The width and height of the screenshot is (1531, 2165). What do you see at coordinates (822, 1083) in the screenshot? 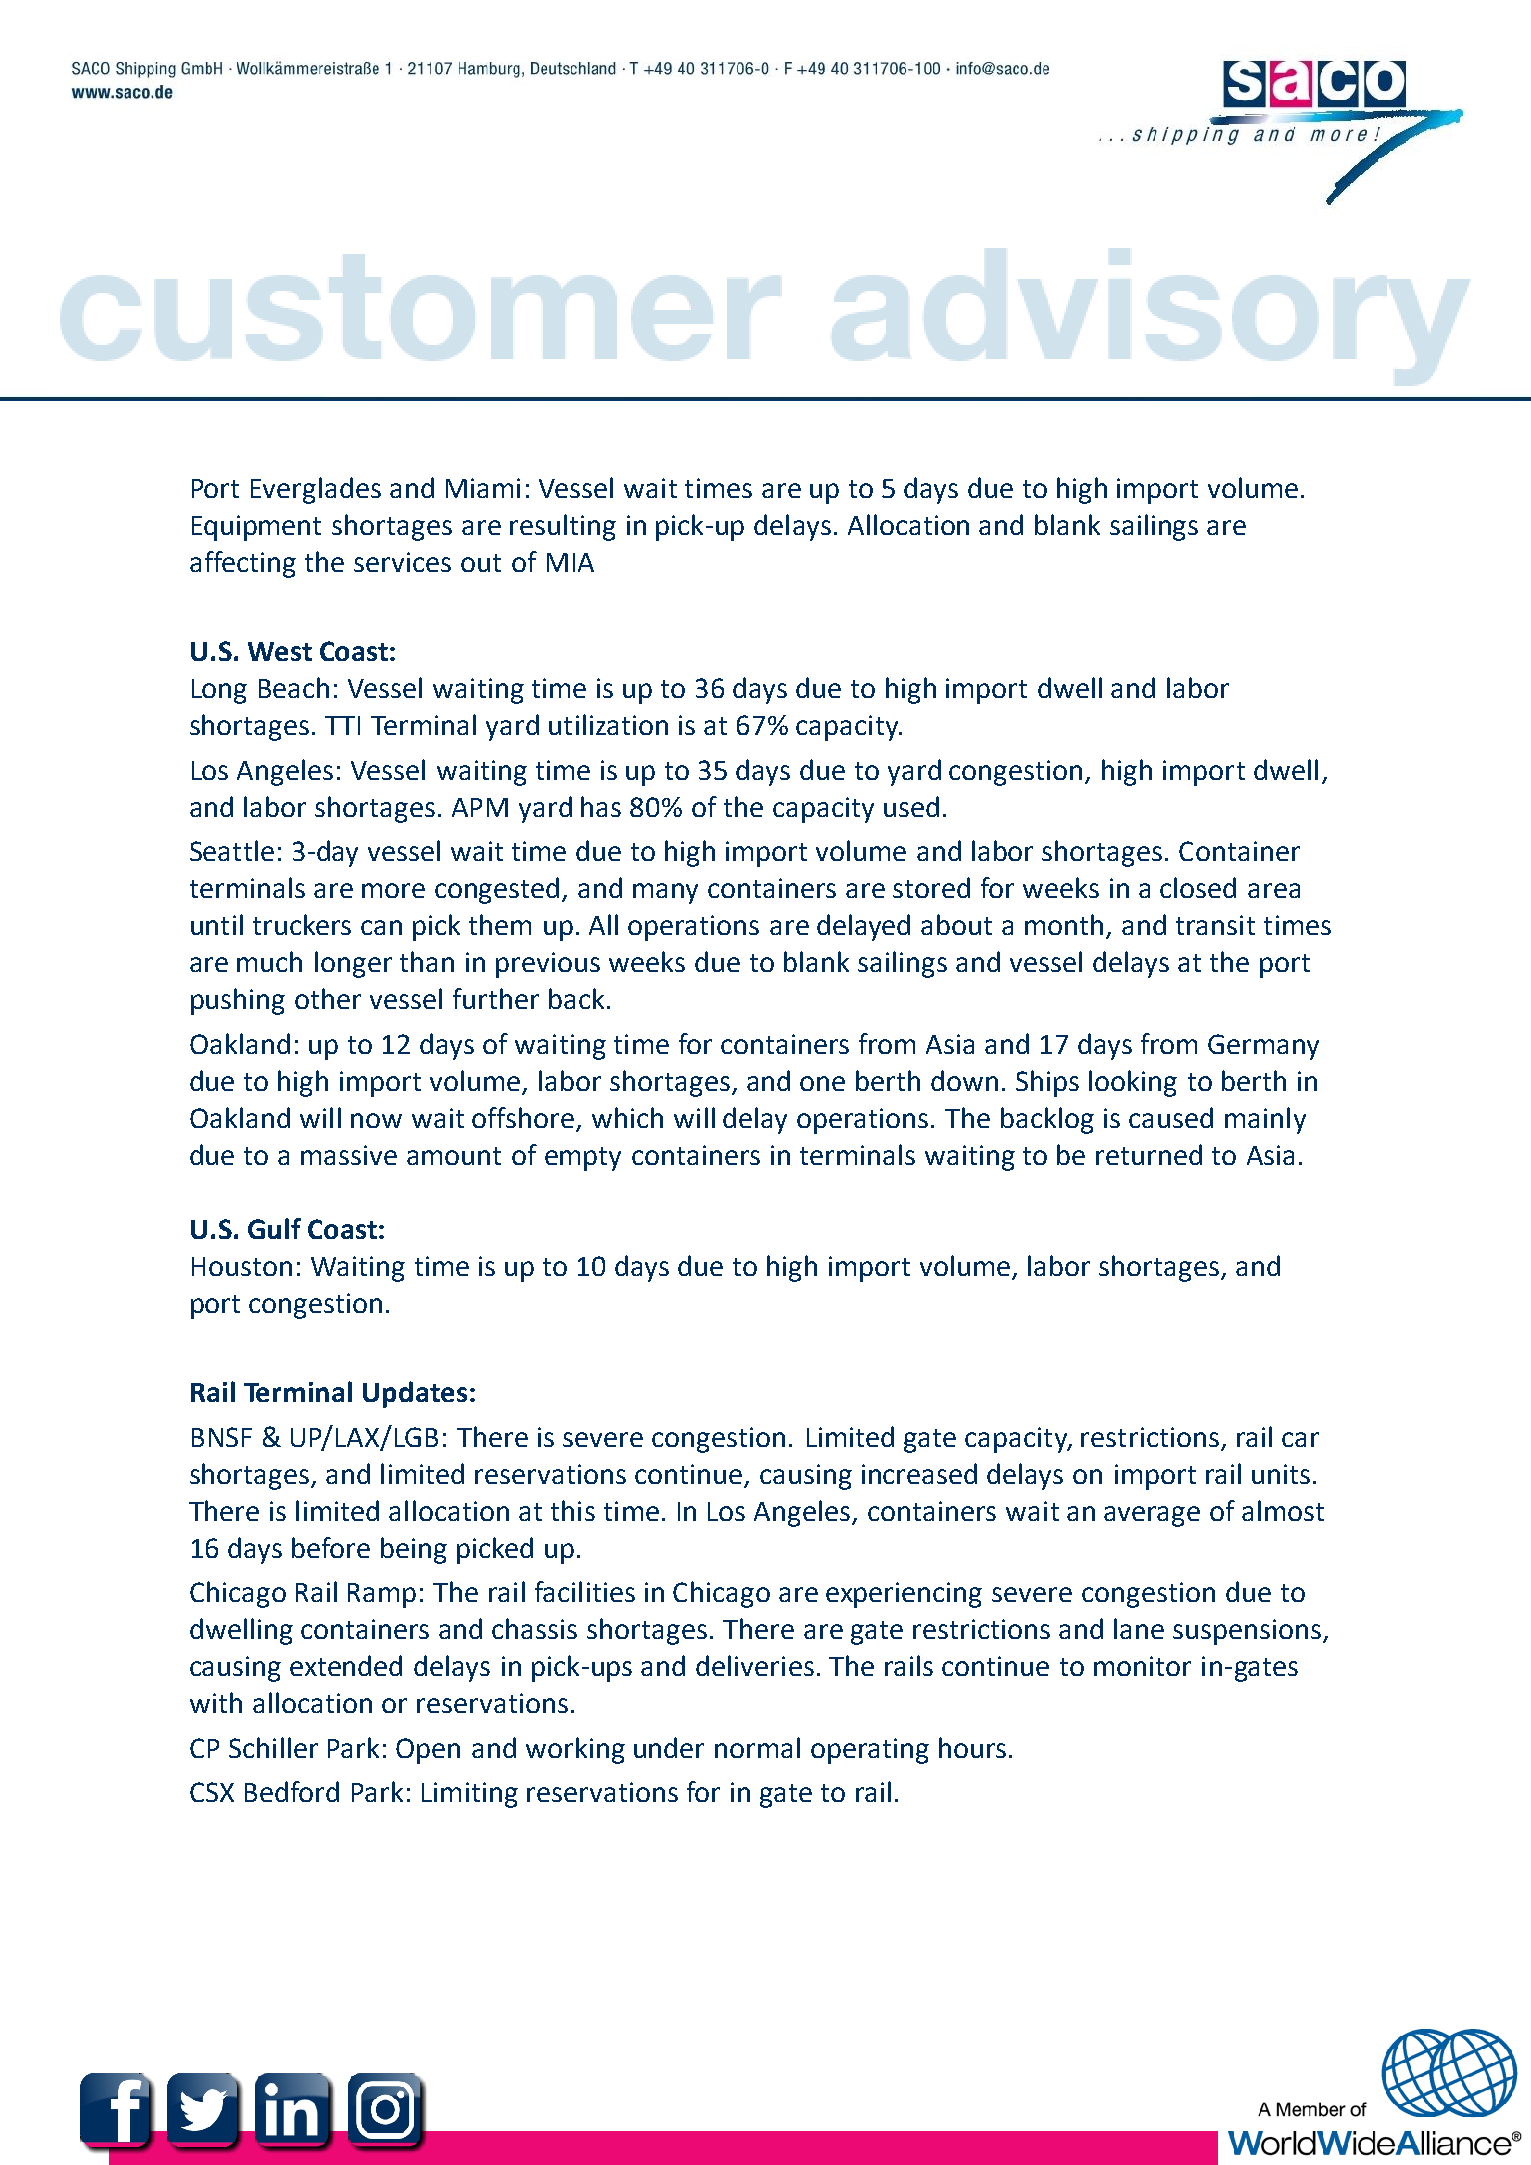
I see `one` at bounding box center [822, 1083].
